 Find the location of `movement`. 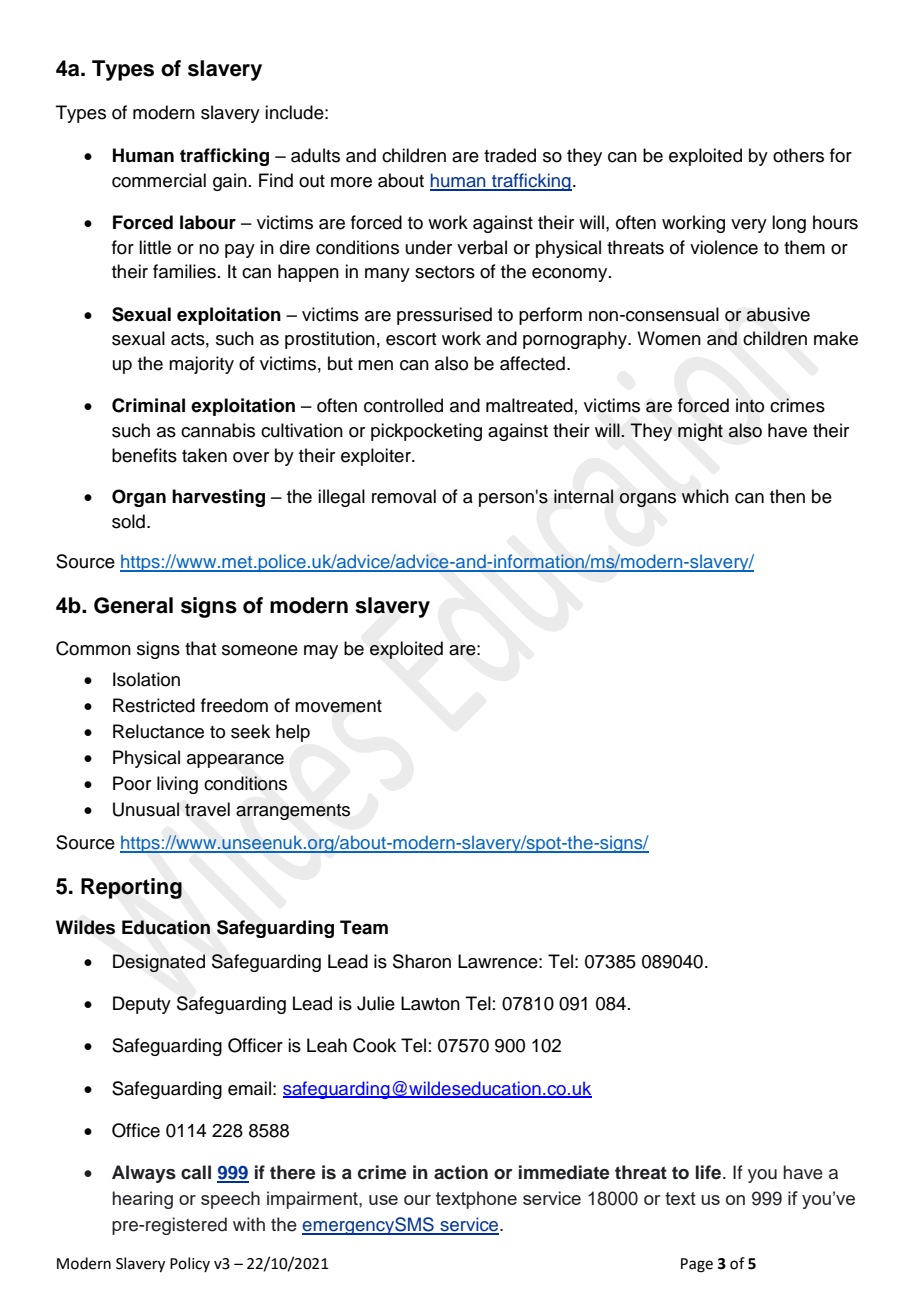

movement is located at coordinates (338, 706).
